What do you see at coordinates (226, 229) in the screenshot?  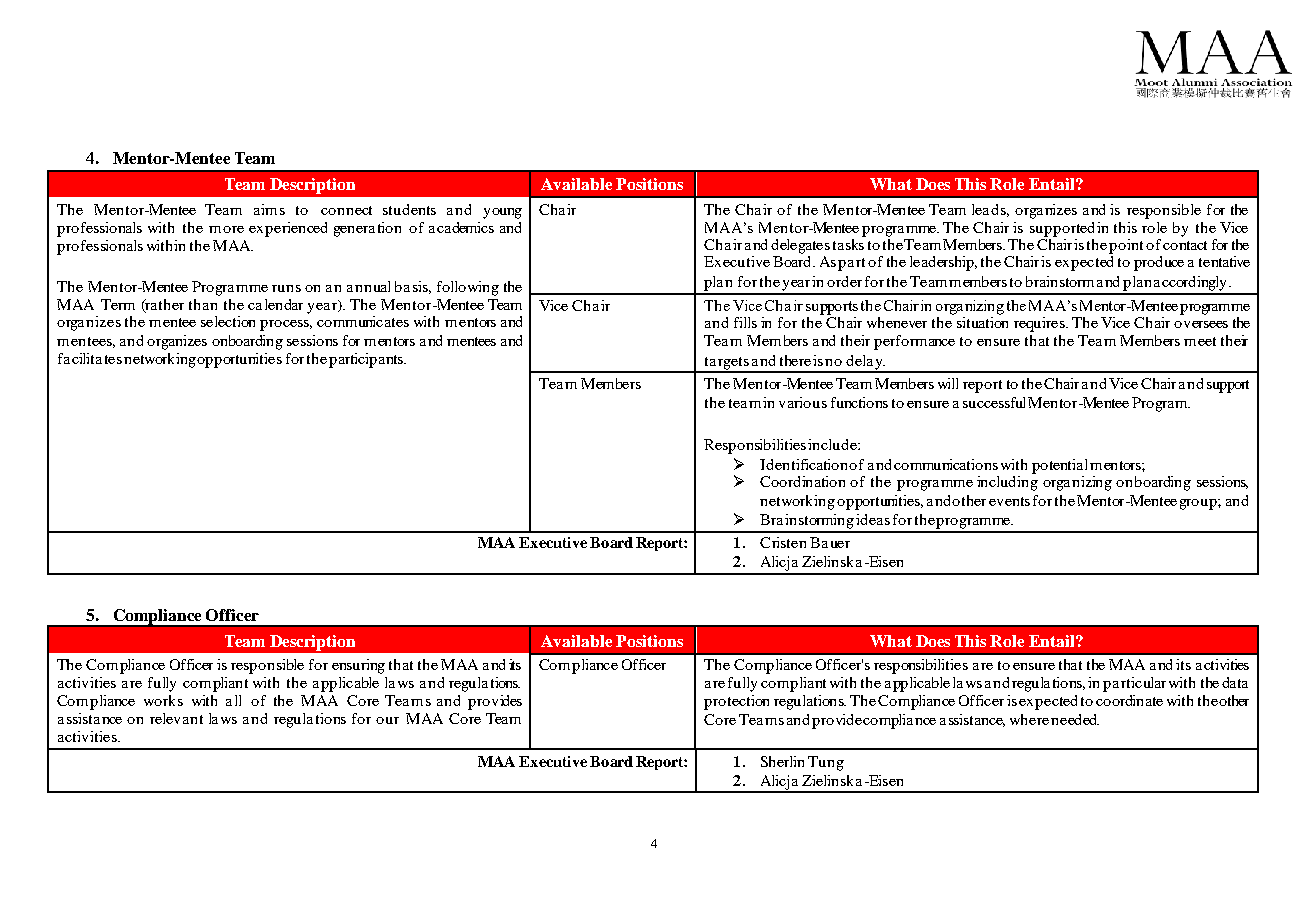 I see `more` at bounding box center [226, 229].
